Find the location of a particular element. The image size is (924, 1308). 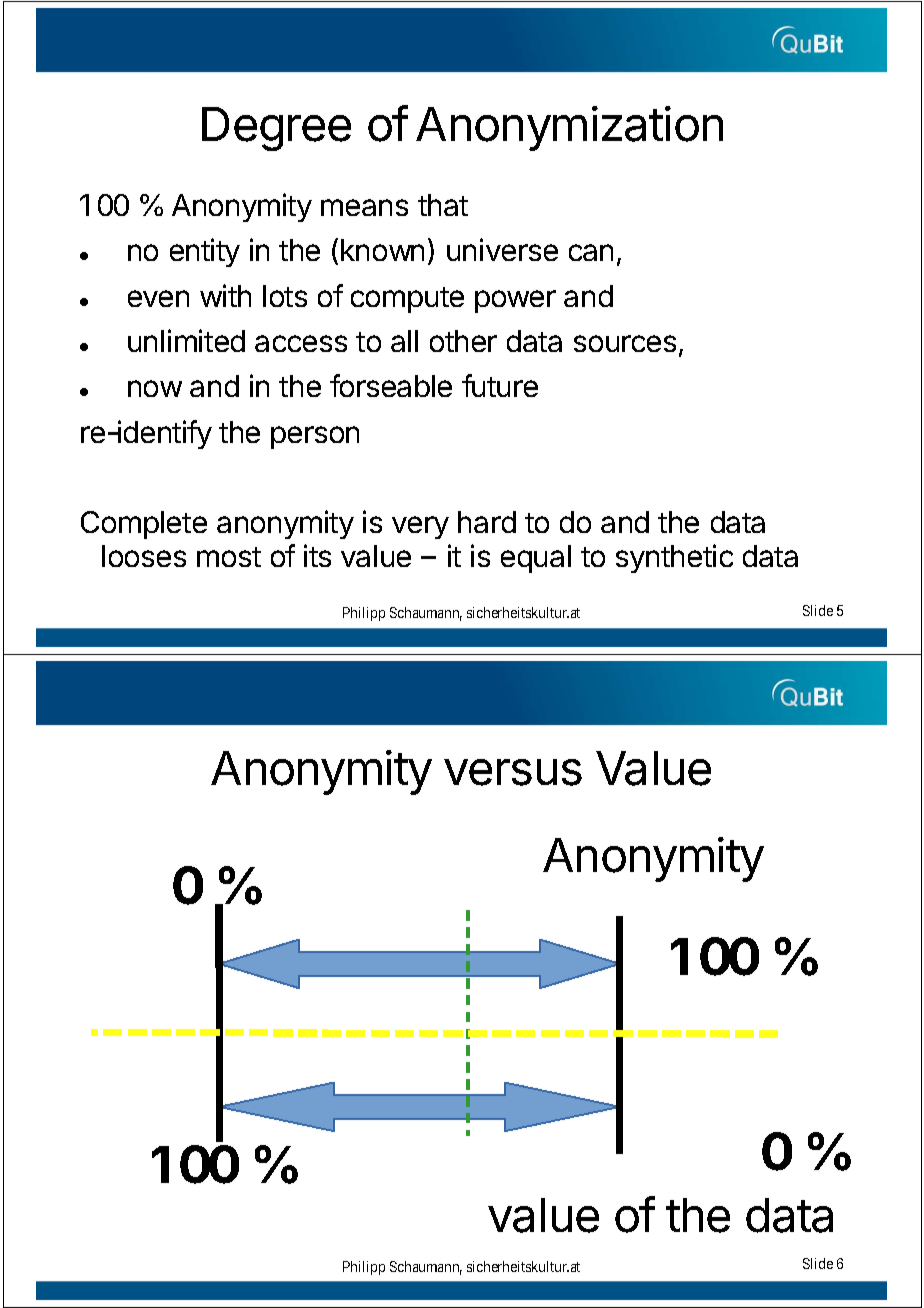

synthetic is located at coordinates (674, 558).
